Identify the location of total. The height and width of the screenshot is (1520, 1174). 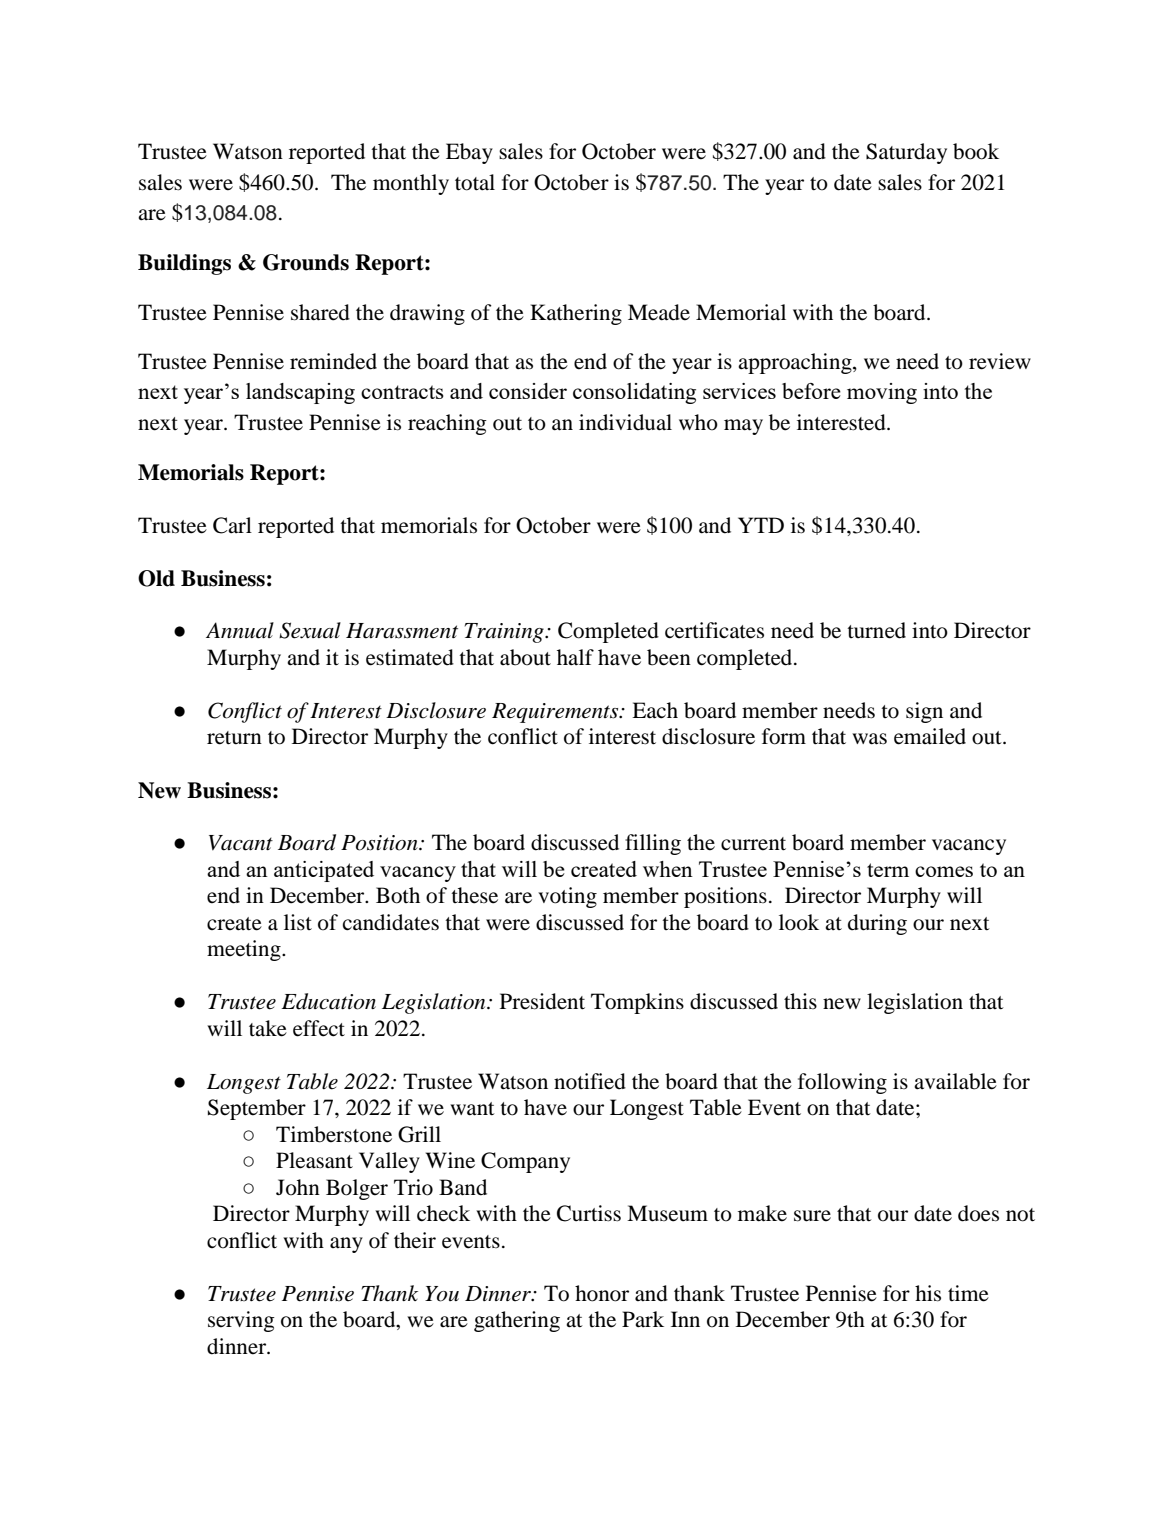
(475, 182).
